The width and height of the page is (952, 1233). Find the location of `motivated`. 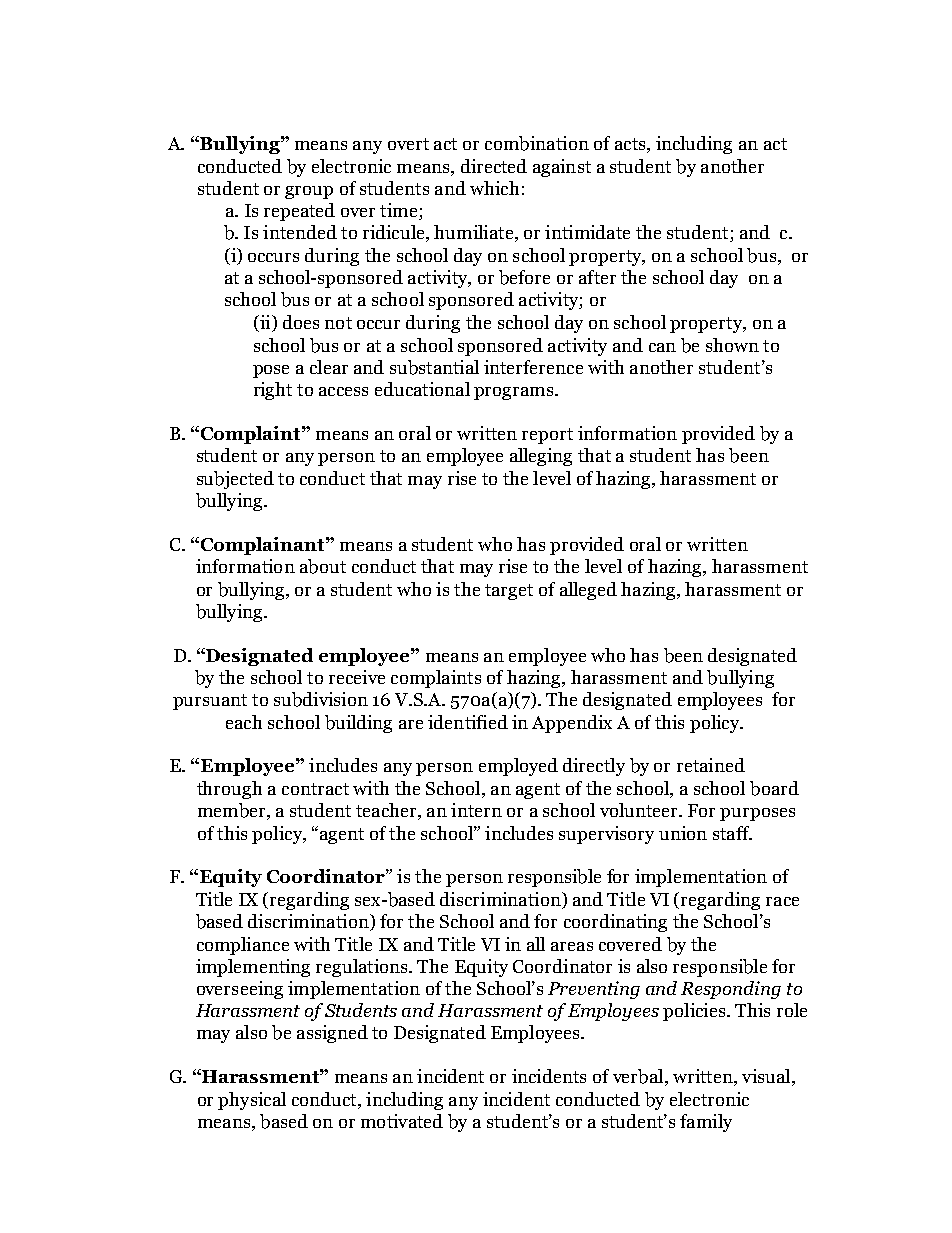

motivated is located at coordinates (402, 1121).
